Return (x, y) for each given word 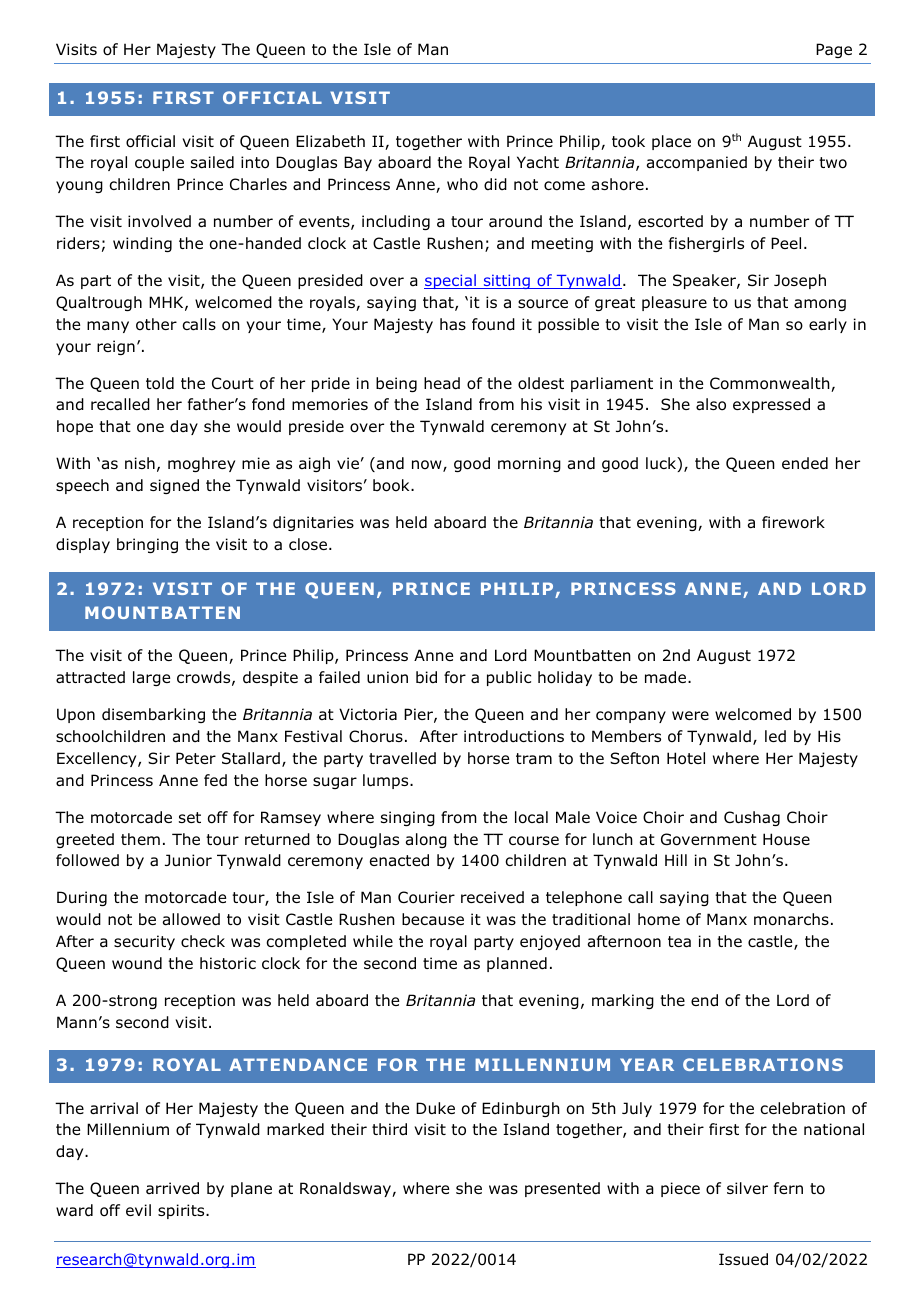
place (671, 142)
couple (159, 163)
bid (426, 677)
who (462, 184)
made (667, 677)
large (151, 678)
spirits (182, 1211)
